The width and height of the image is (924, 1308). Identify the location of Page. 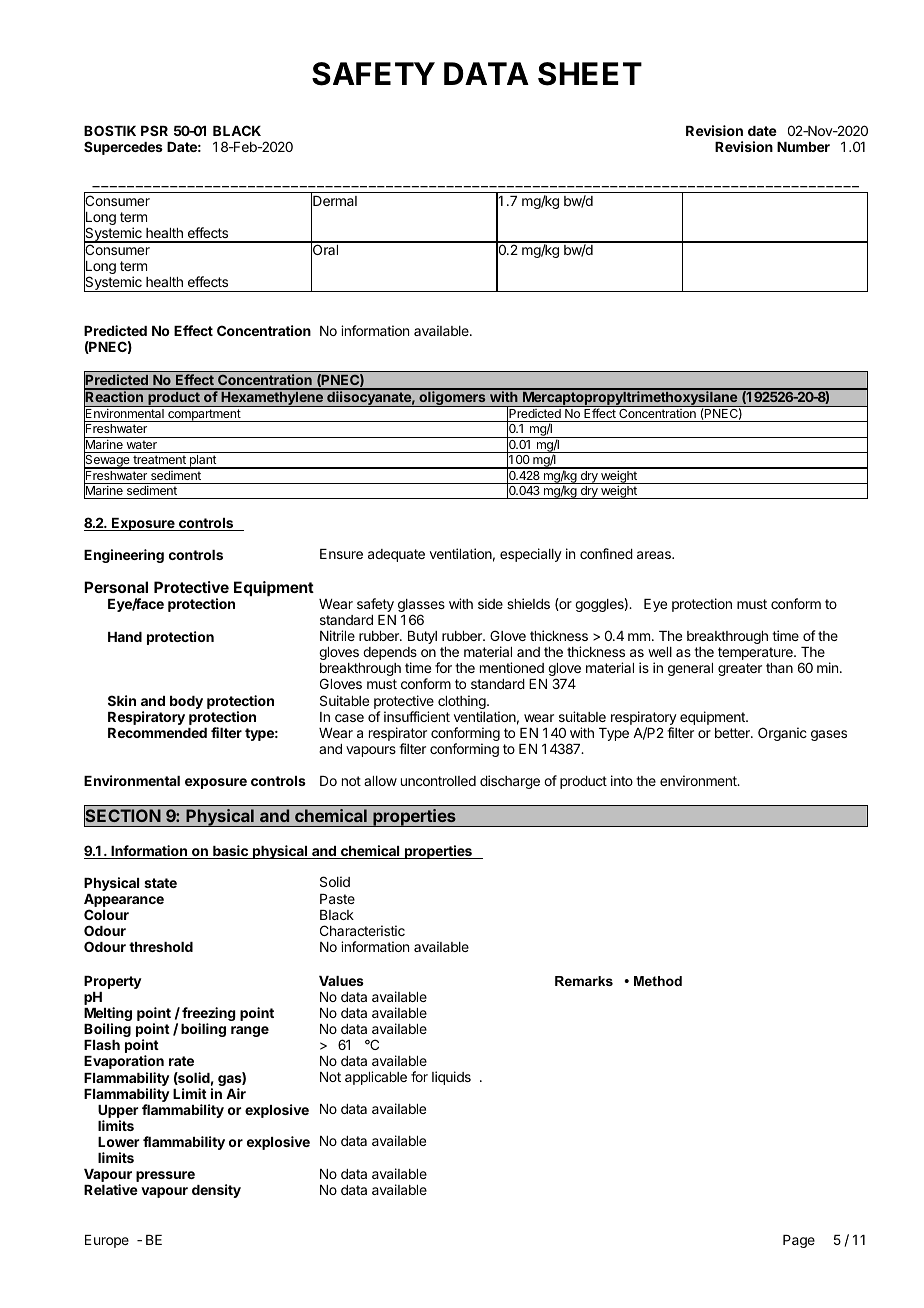
(799, 1241).
